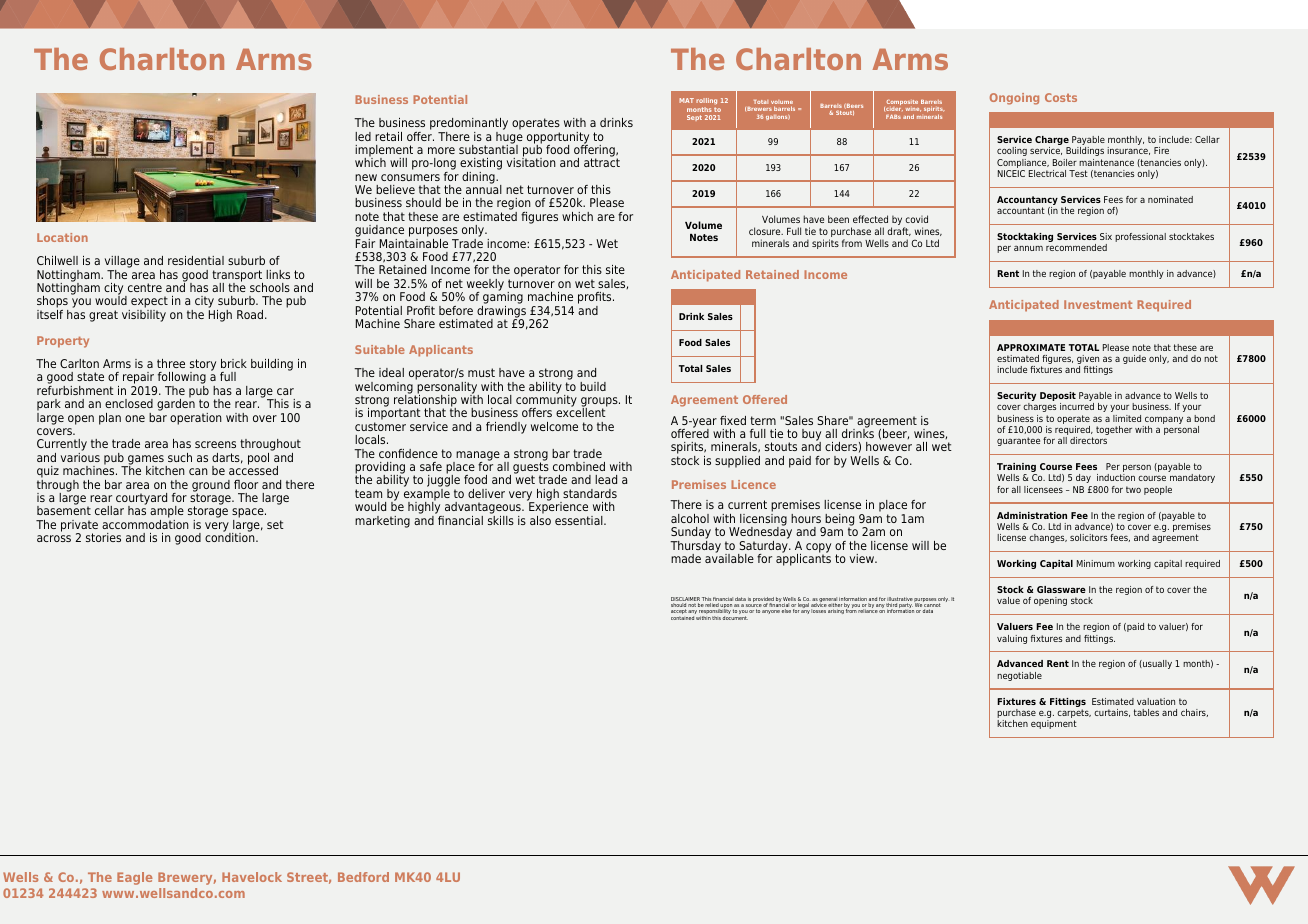 The image size is (1308, 924). I want to click on made, so click(686, 558).
